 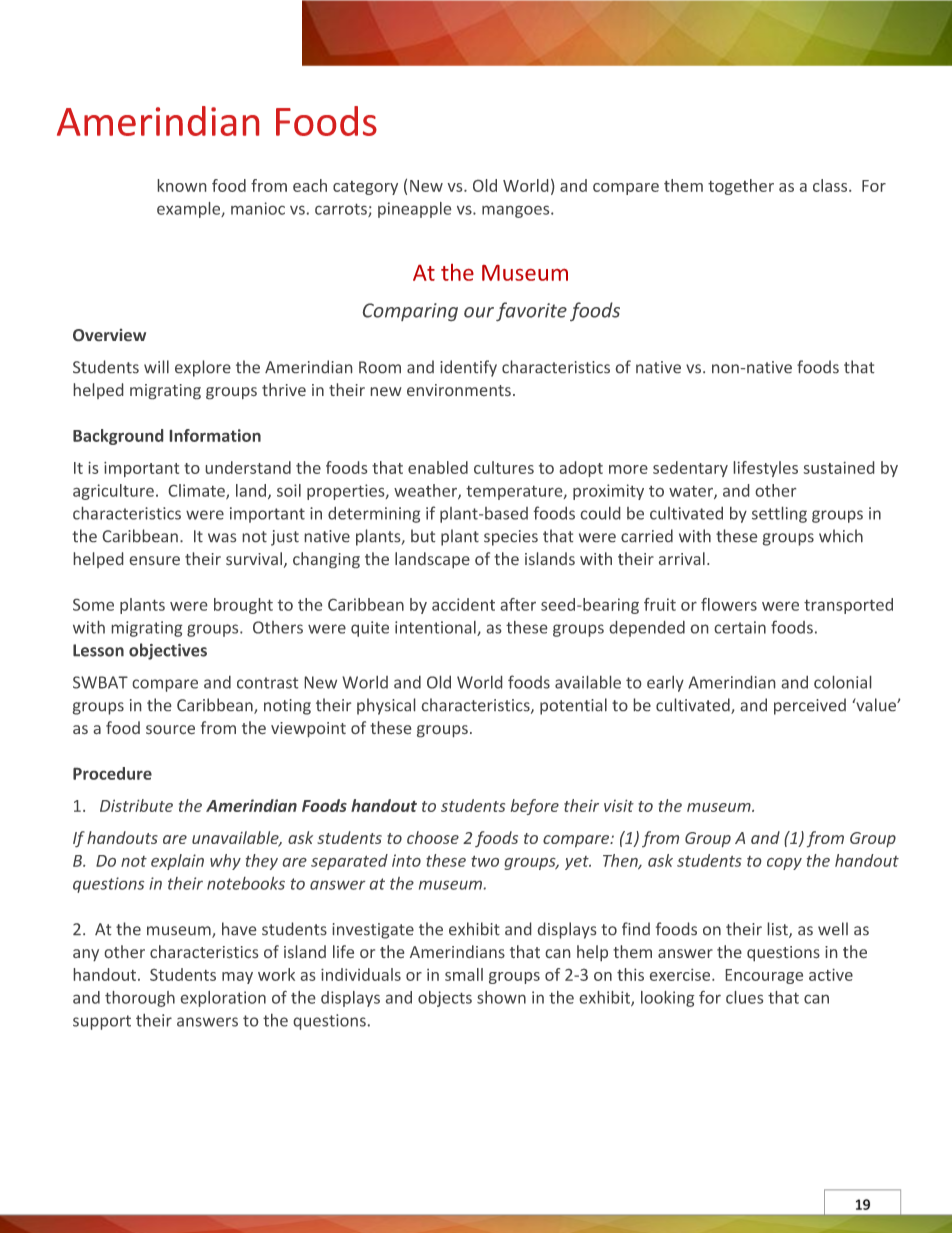 What do you see at coordinates (741, 187) in the screenshot?
I see `together` at bounding box center [741, 187].
